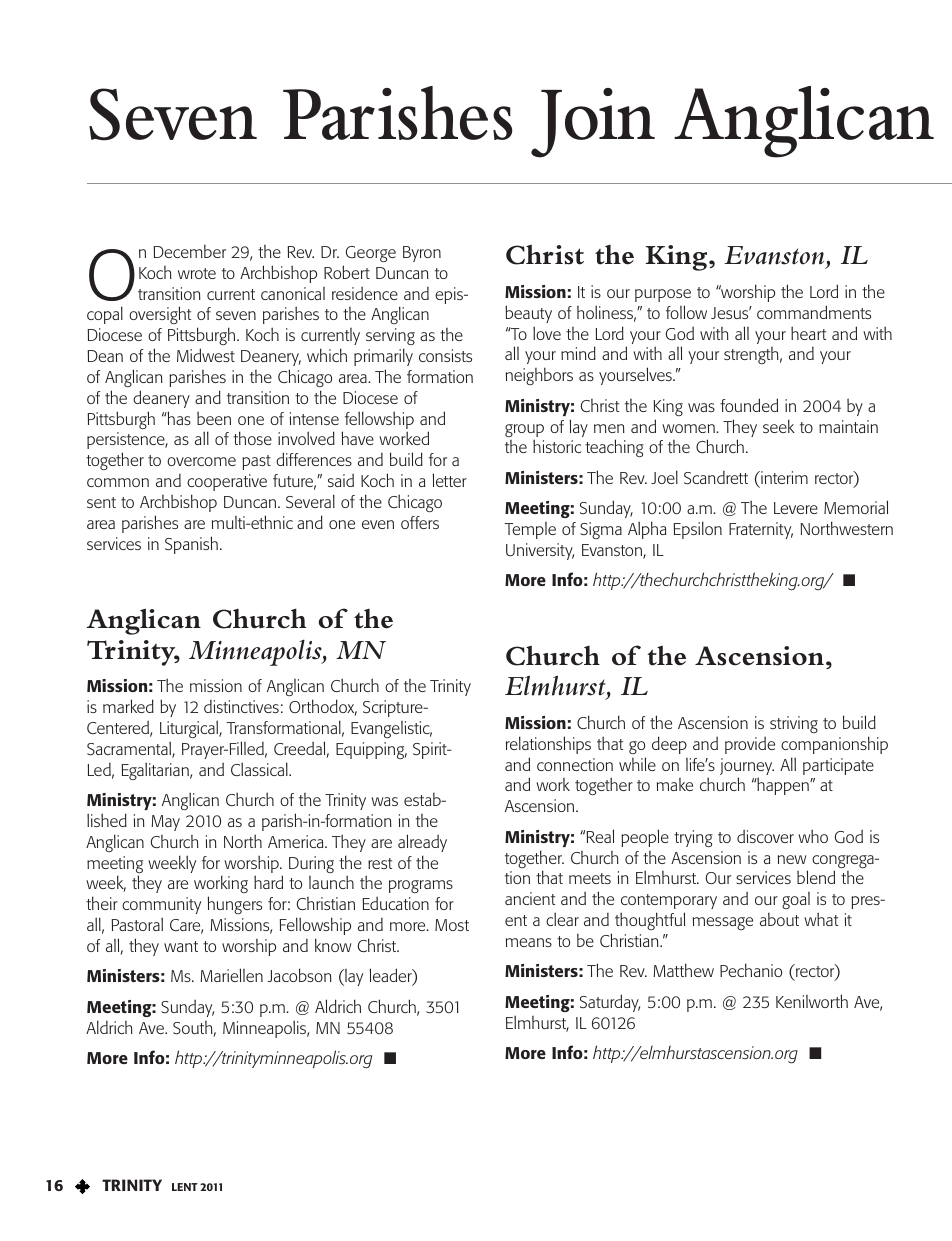 This page has height=1241, width=952. Describe the element at coordinates (593, 123) in the page. I see `Join` at that location.
